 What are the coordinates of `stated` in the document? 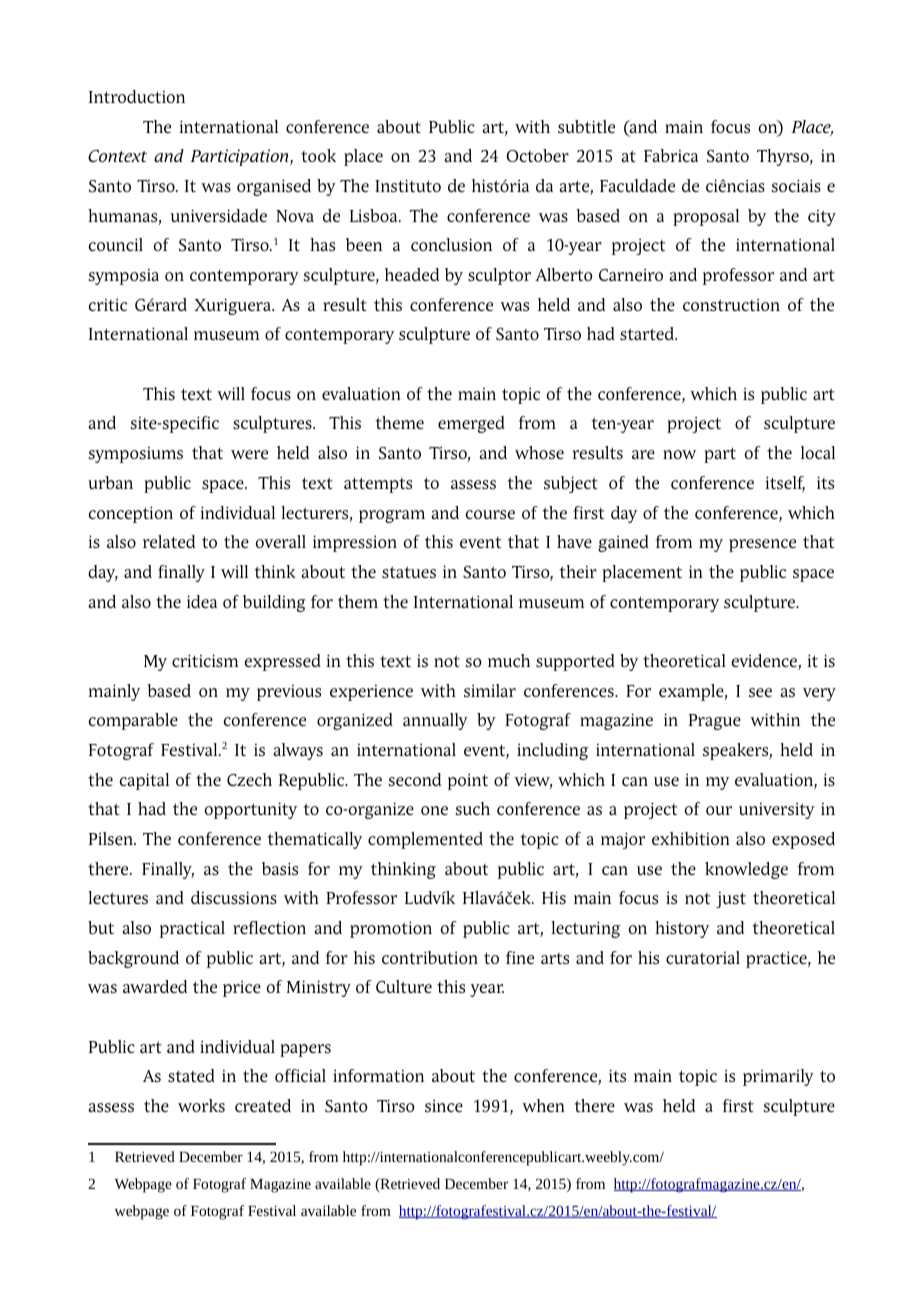 It's located at (191, 1075).
